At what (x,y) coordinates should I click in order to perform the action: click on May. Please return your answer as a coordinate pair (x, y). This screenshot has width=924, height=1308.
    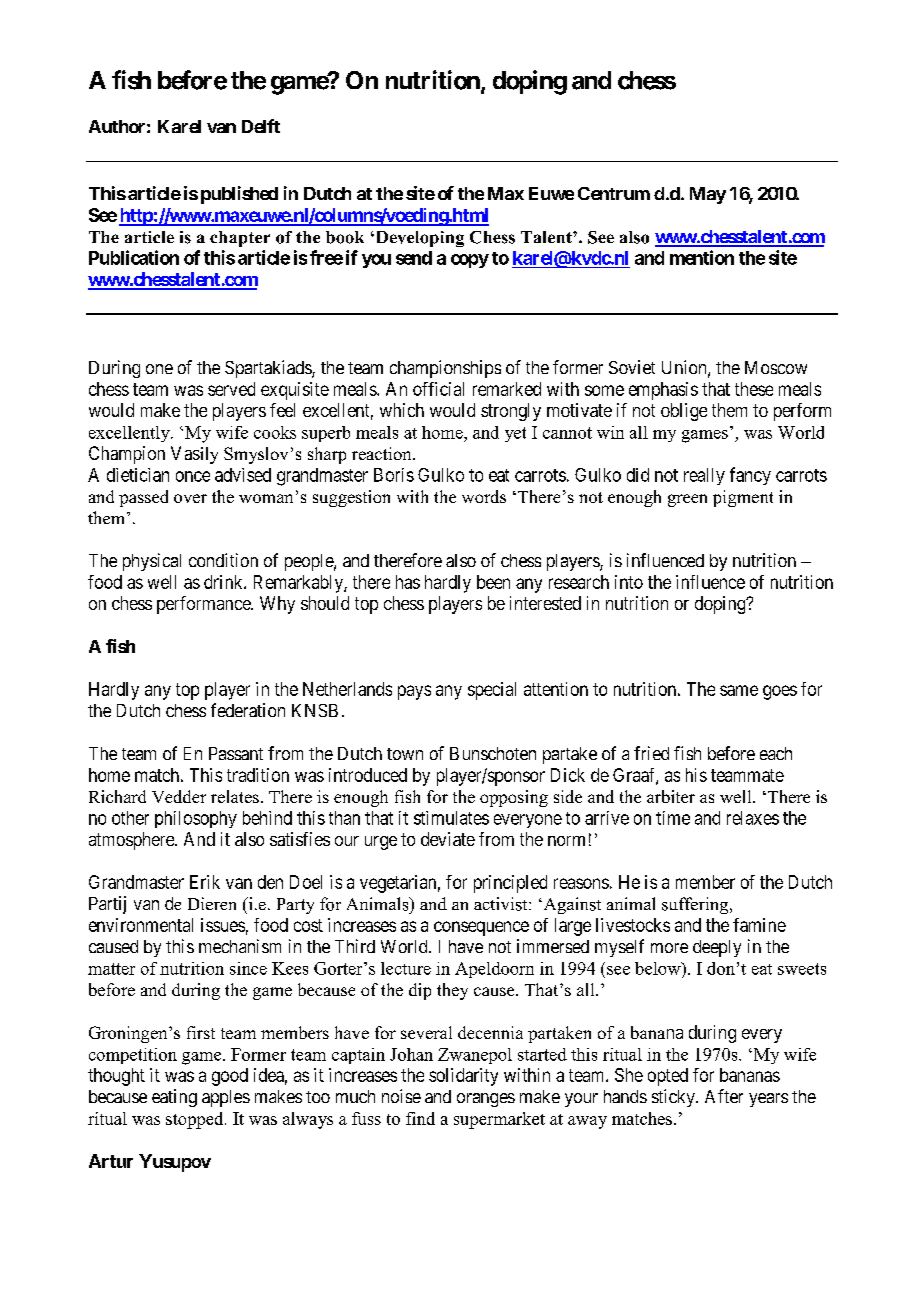
    Looking at the image, I should click on (708, 195).
